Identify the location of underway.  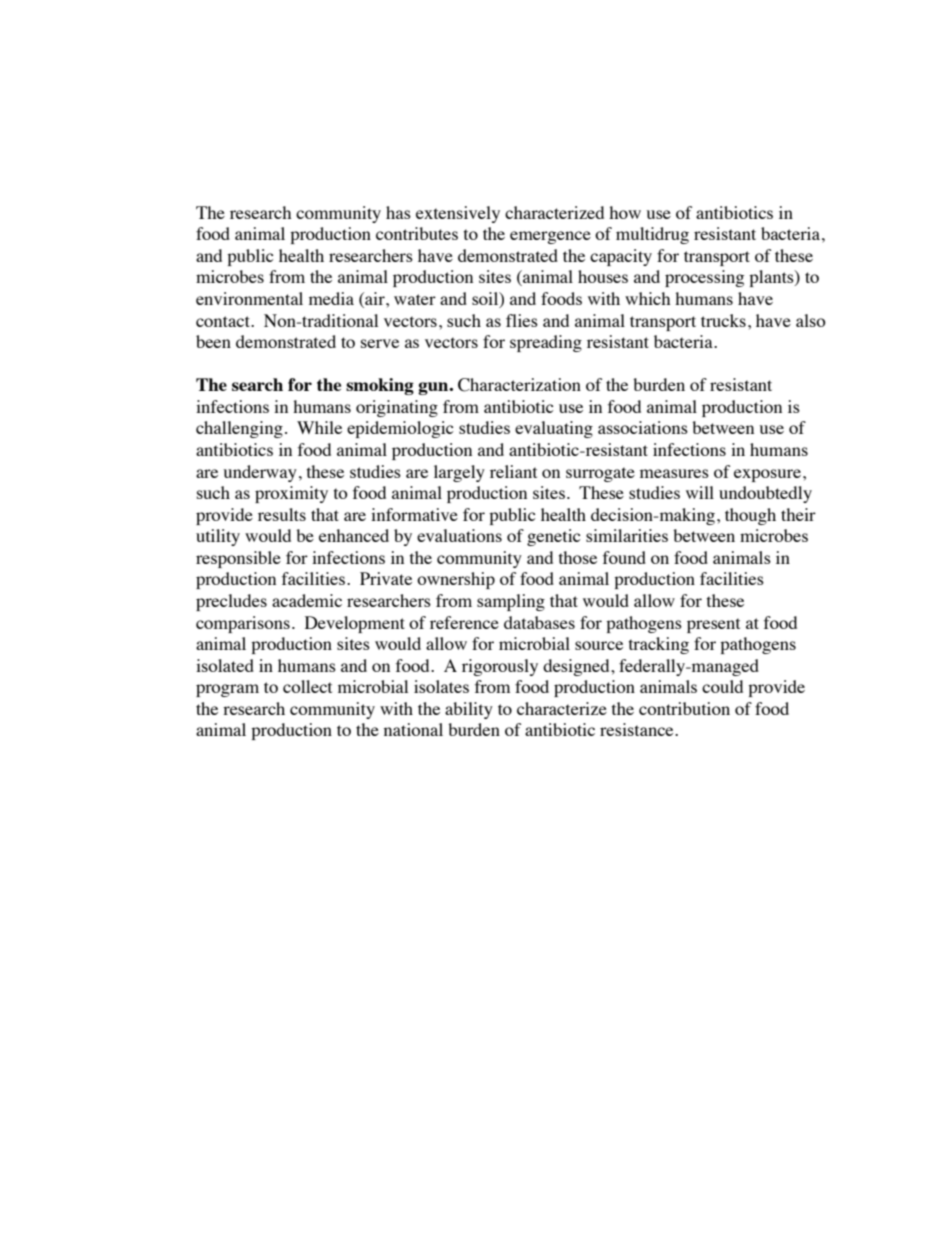
(260, 473).
